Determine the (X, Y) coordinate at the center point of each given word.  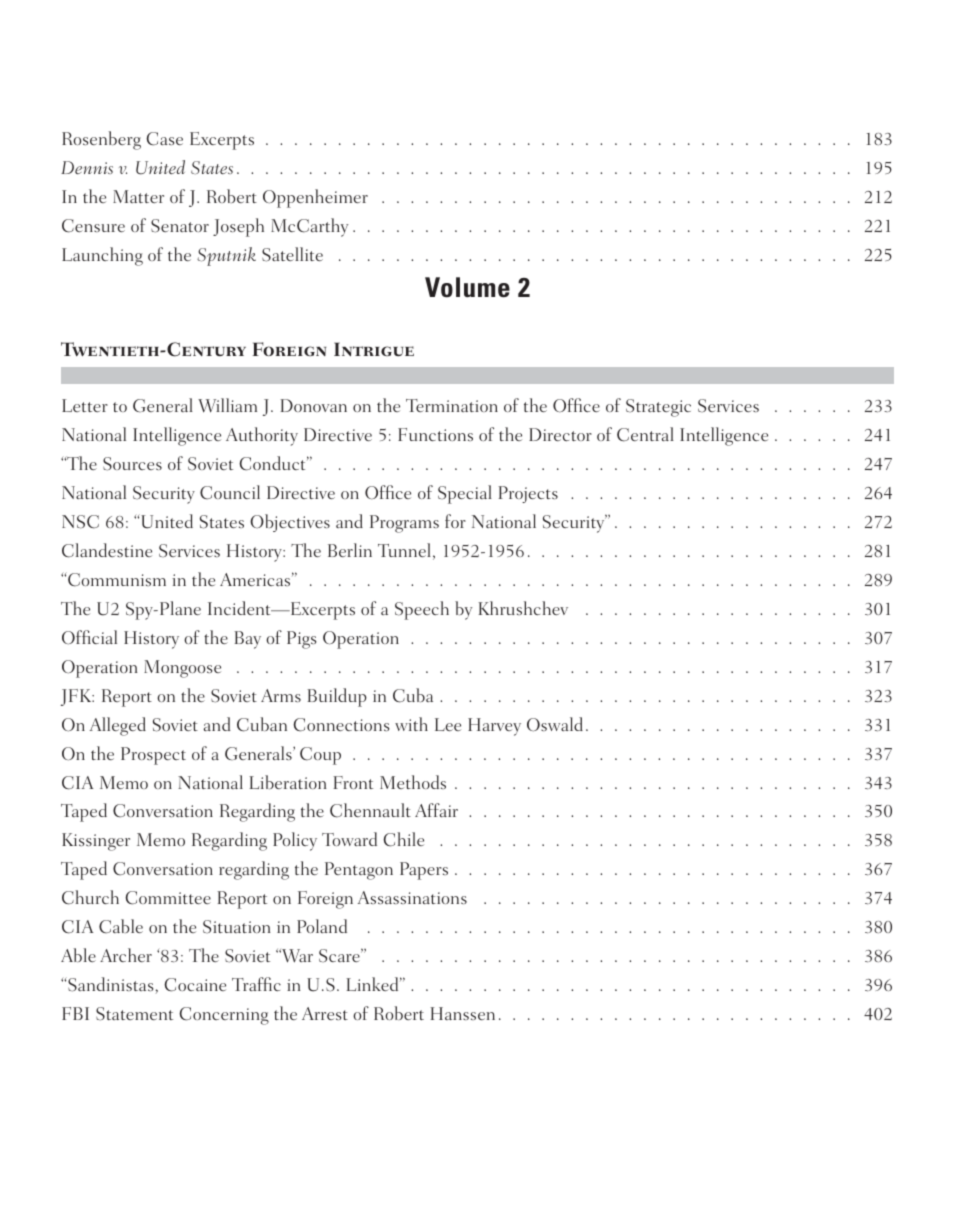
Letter (85, 405)
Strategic (658, 408)
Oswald (555, 724)
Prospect (153, 756)
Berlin (350, 550)
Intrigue (374, 349)
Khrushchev (523, 608)
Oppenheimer (315, 198)
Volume (467, 287)
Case (164, 139)
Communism (116, 579)
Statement (134, 1014)
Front (353, 782)
